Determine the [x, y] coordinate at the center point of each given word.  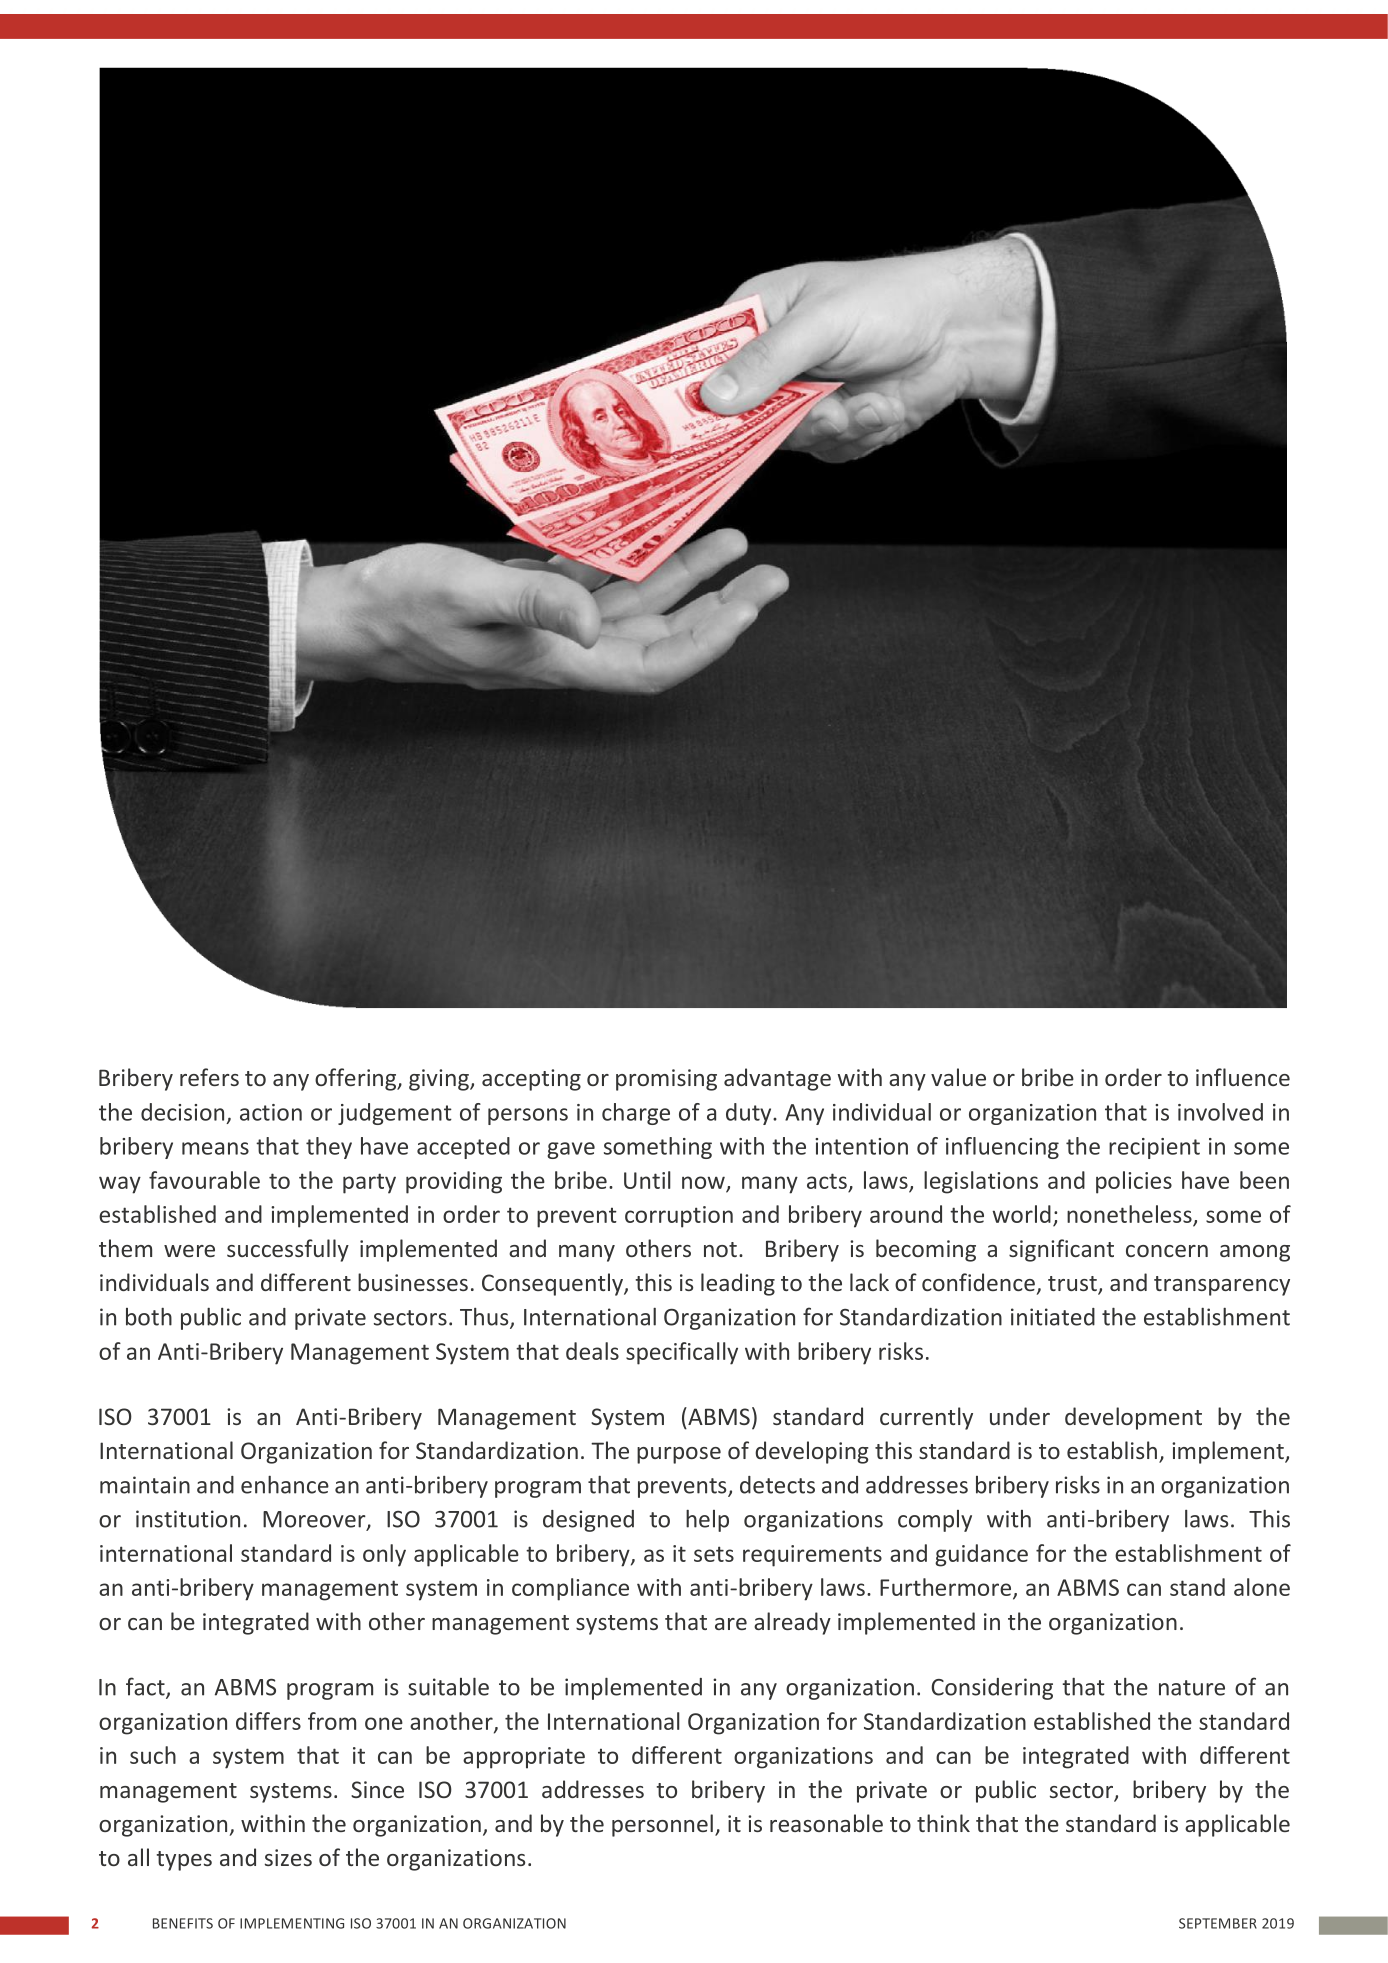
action [271, 1112]
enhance [285, 1485]
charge [636, 1114]
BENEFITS [183, 1923]
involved [1220, 1112]
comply [935, 1521]
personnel [662, 1825]
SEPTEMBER [1218, 1923]
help [707, 1521]
